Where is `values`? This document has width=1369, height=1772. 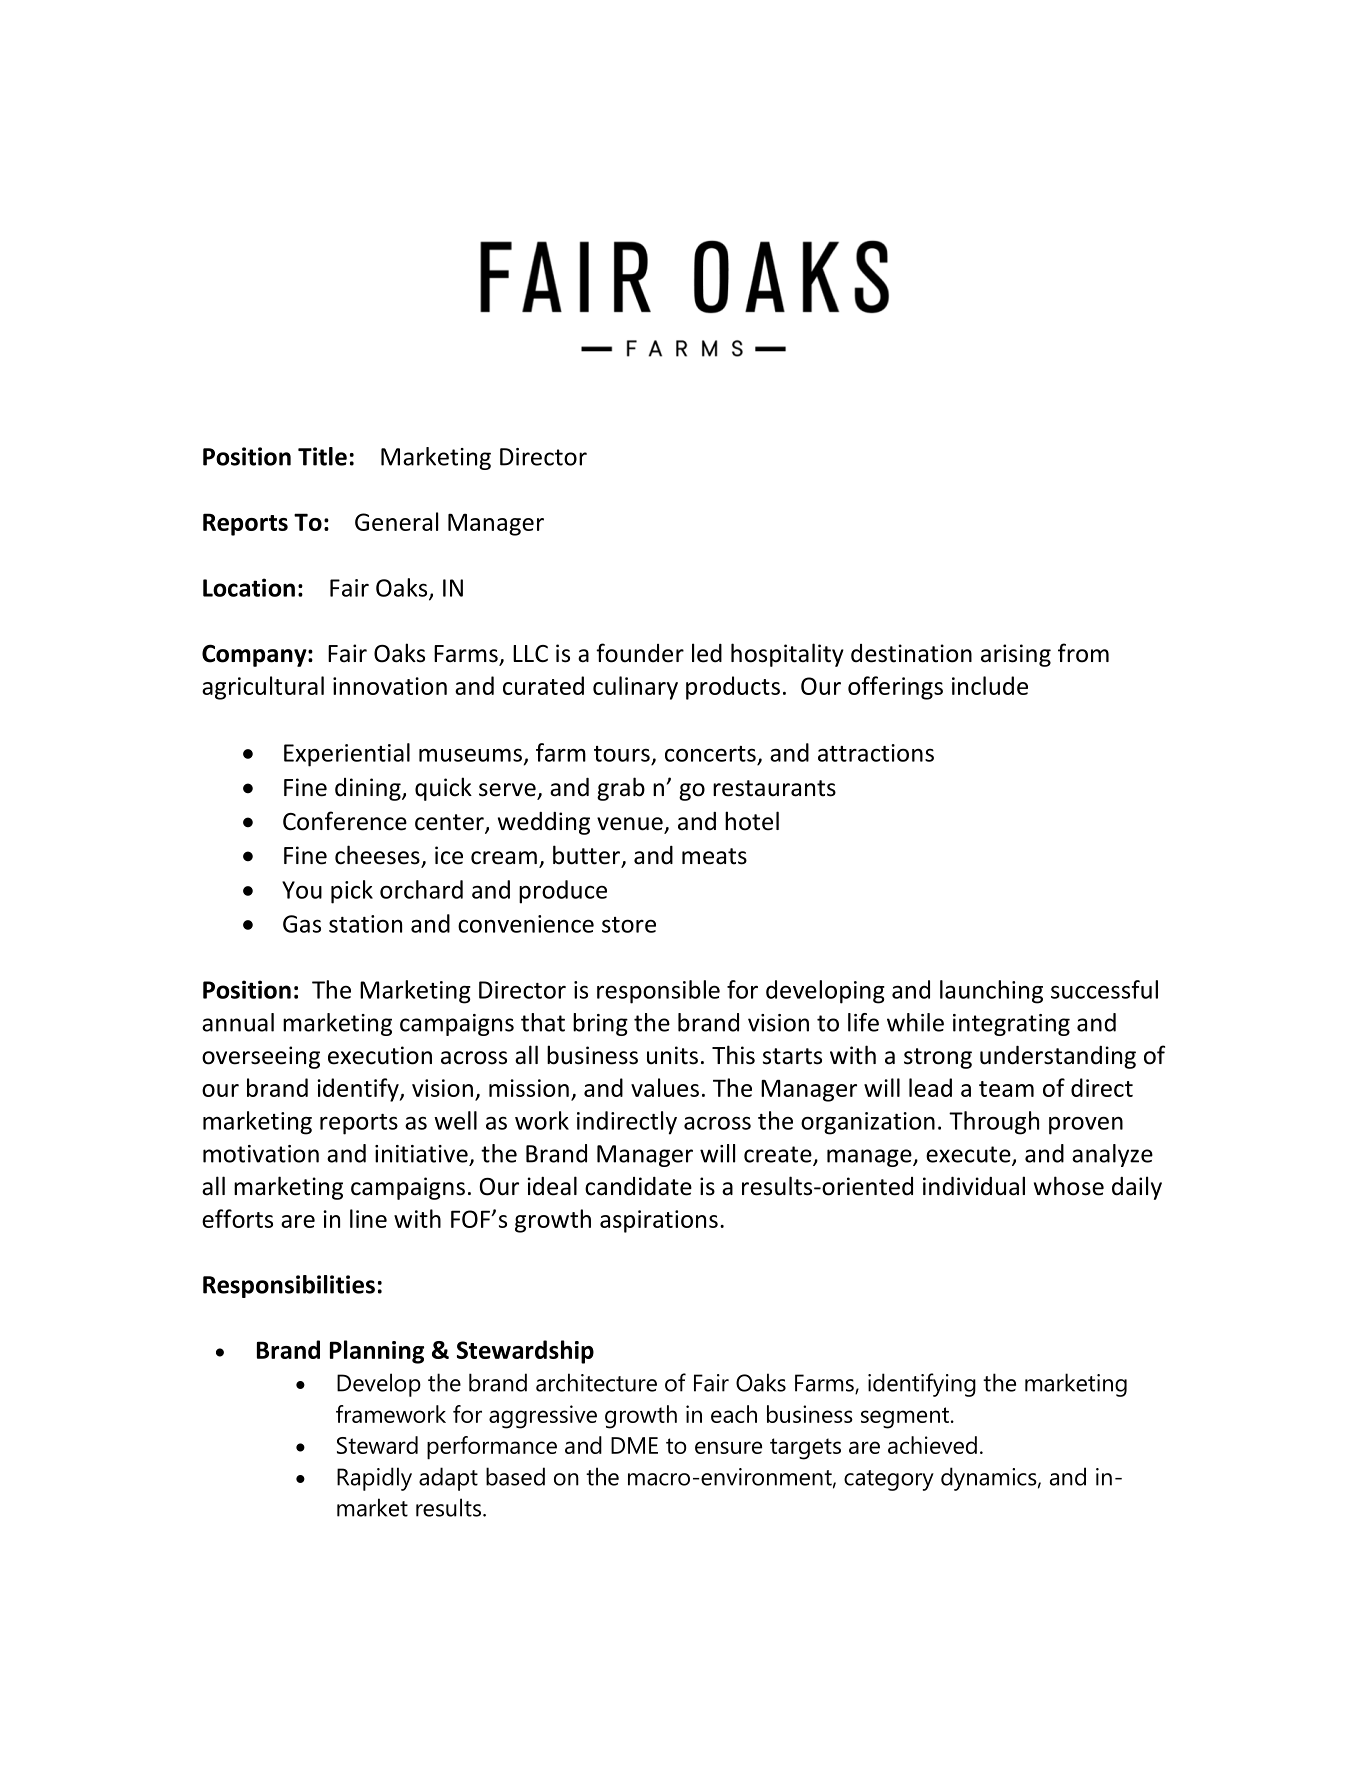
values is located at coordinates (665, 1087).
